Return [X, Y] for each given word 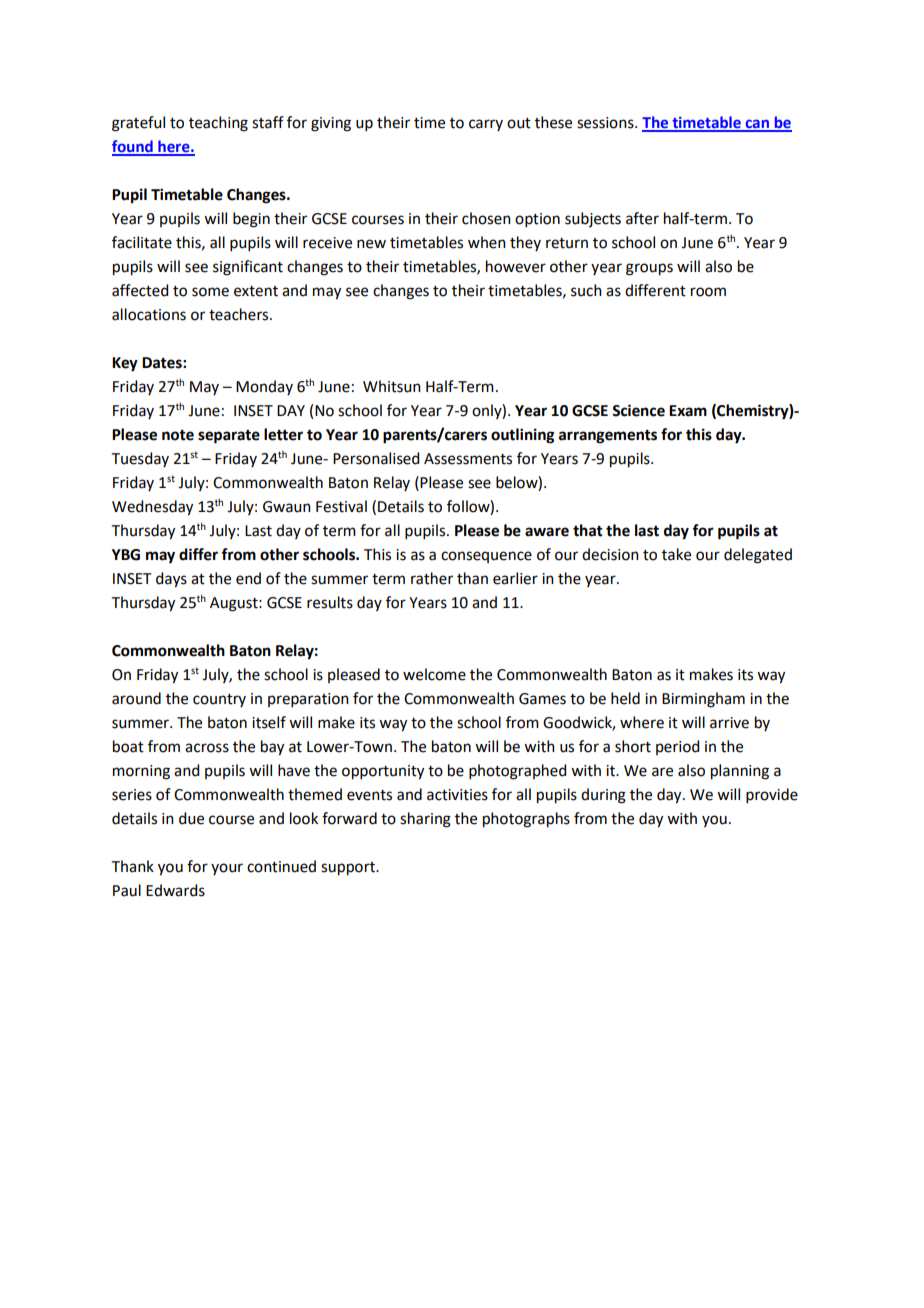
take [676, 554]
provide [772, 795]
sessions [606, 123]
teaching [218, 124]
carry [486, 125]
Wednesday [152, 508]
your [227, 869]
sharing [425, 820]
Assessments [468, 459]
